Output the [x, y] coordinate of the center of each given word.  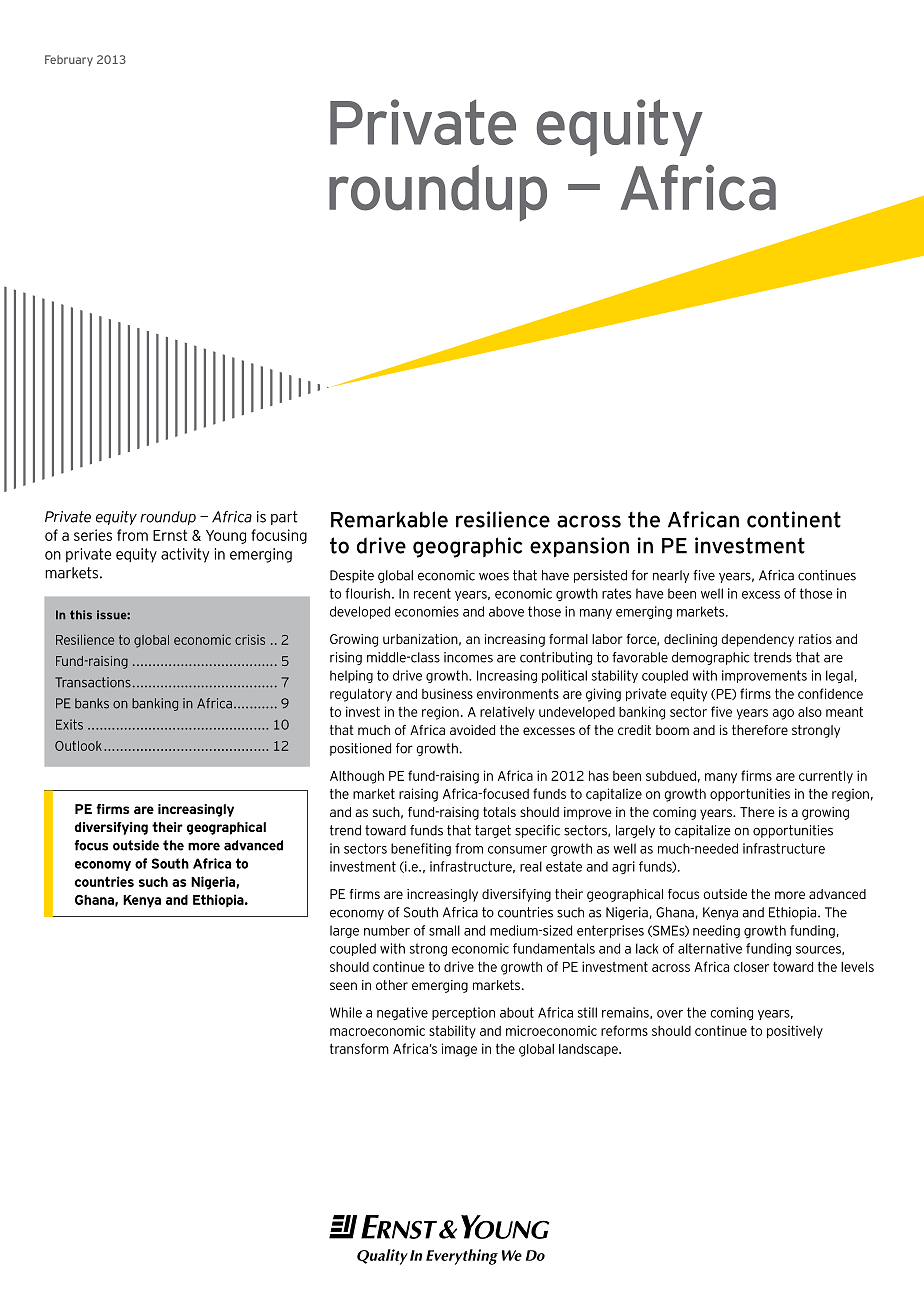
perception [463, 1013]
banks [92, 703]
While [346, 1012]
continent [794, 519]
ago [783, 714]
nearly [671, 576]
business [447, 693]
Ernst [170, 535]
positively [795, 1032]
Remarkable [389, 519]
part [284, 518]
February [69, 60]
